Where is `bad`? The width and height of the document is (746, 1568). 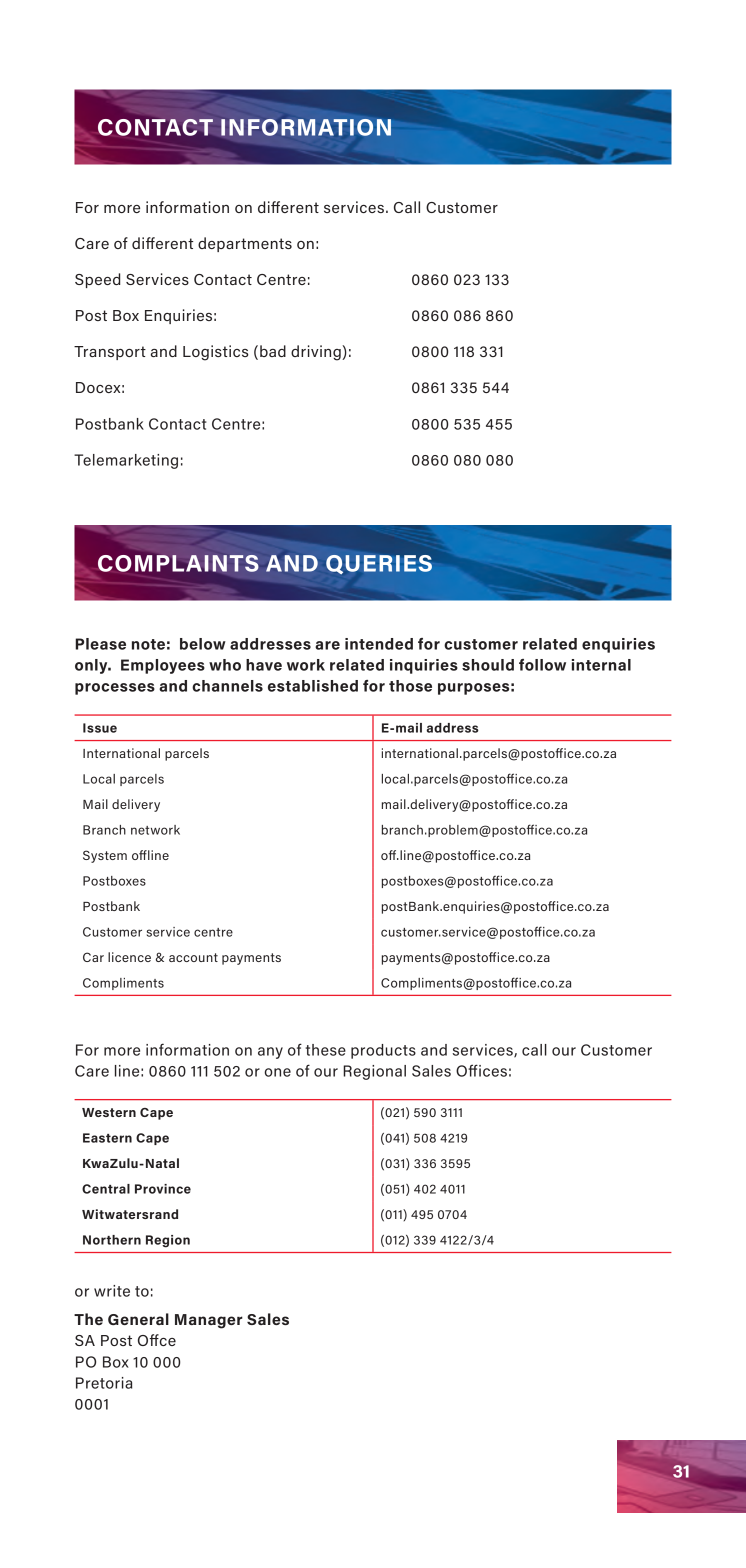
bad is located at coordinates (273, 351).
